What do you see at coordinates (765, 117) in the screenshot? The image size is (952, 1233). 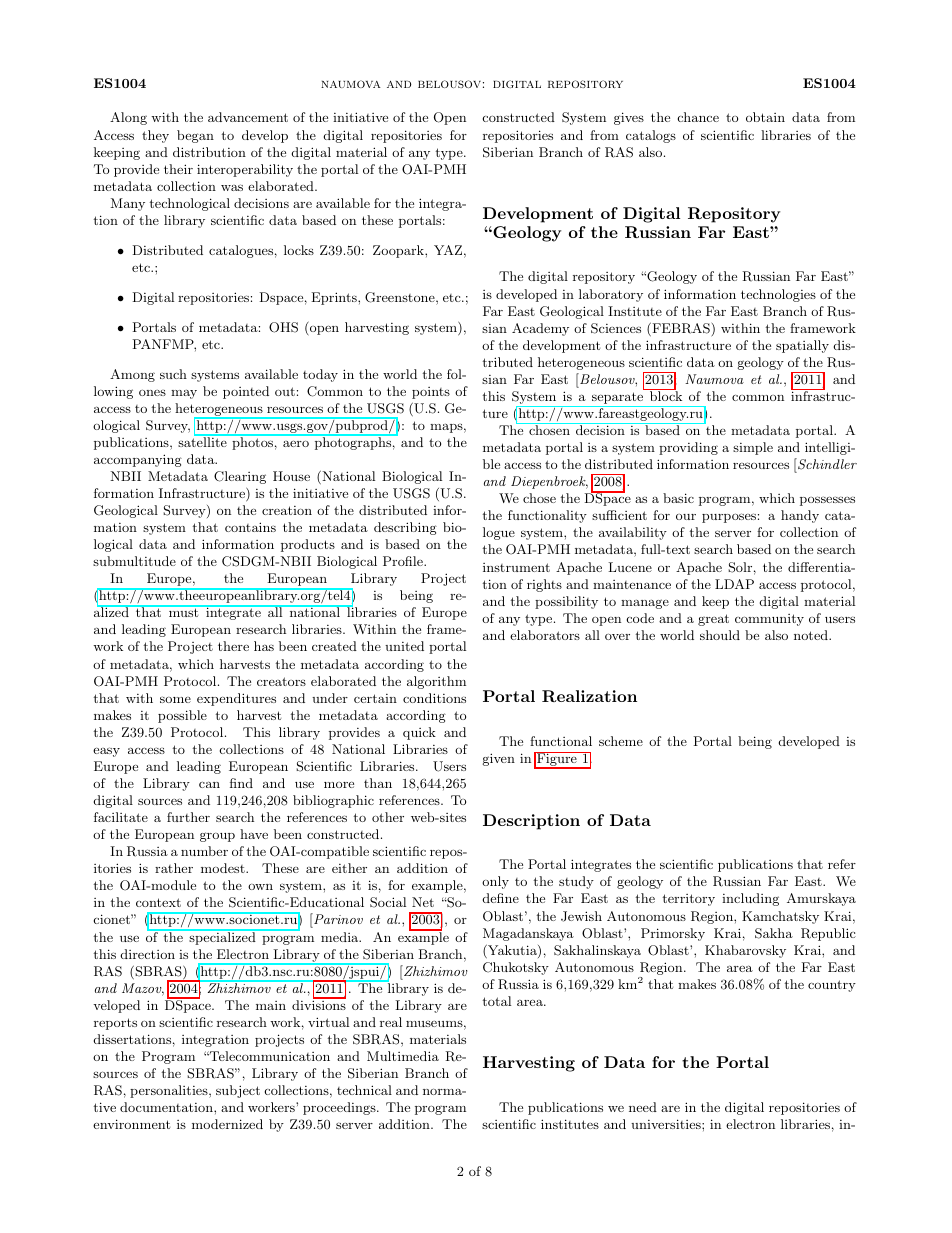 I see `obtain` at bounding box center [765, 117].
